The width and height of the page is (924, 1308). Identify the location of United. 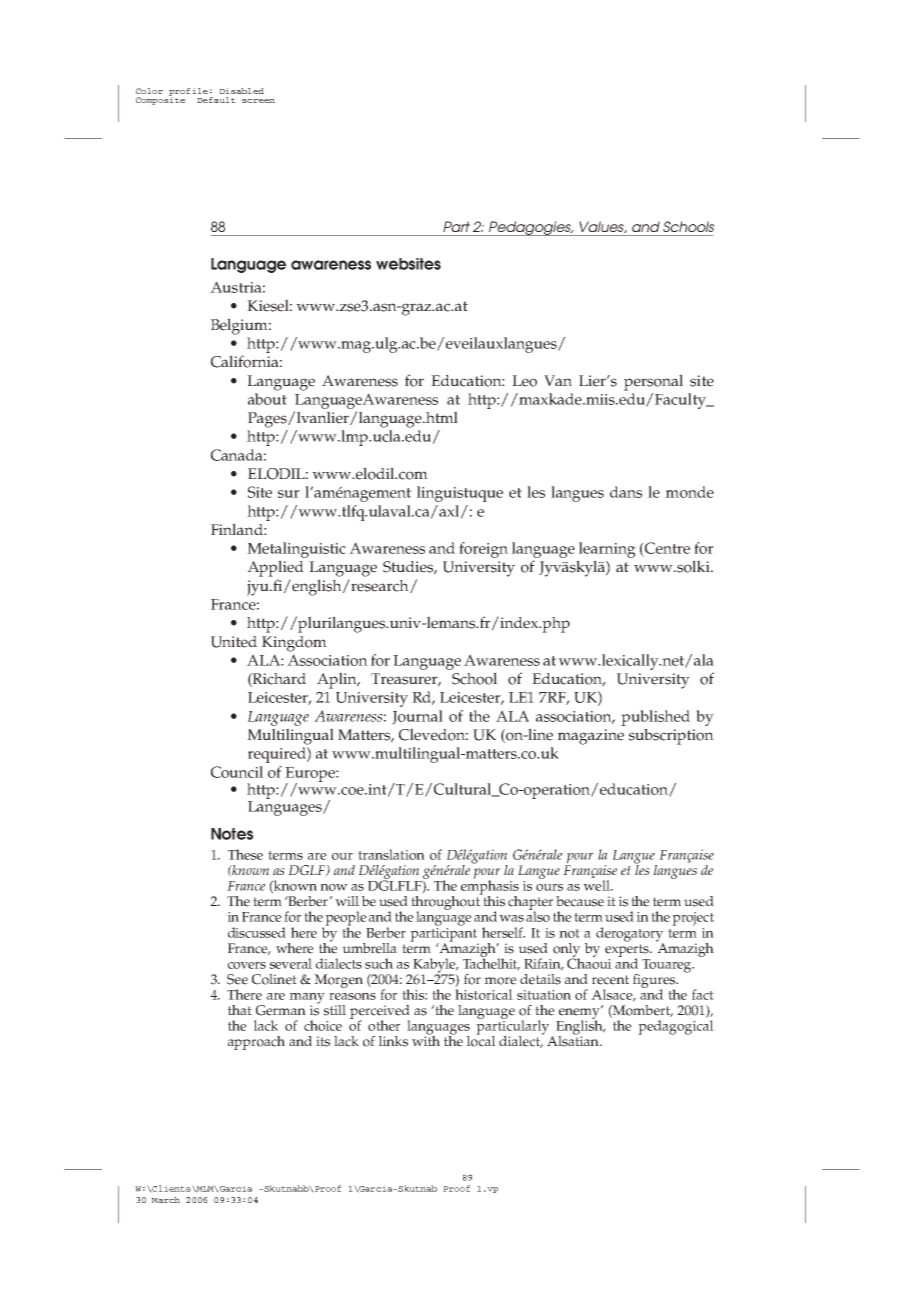
(234, 642).
